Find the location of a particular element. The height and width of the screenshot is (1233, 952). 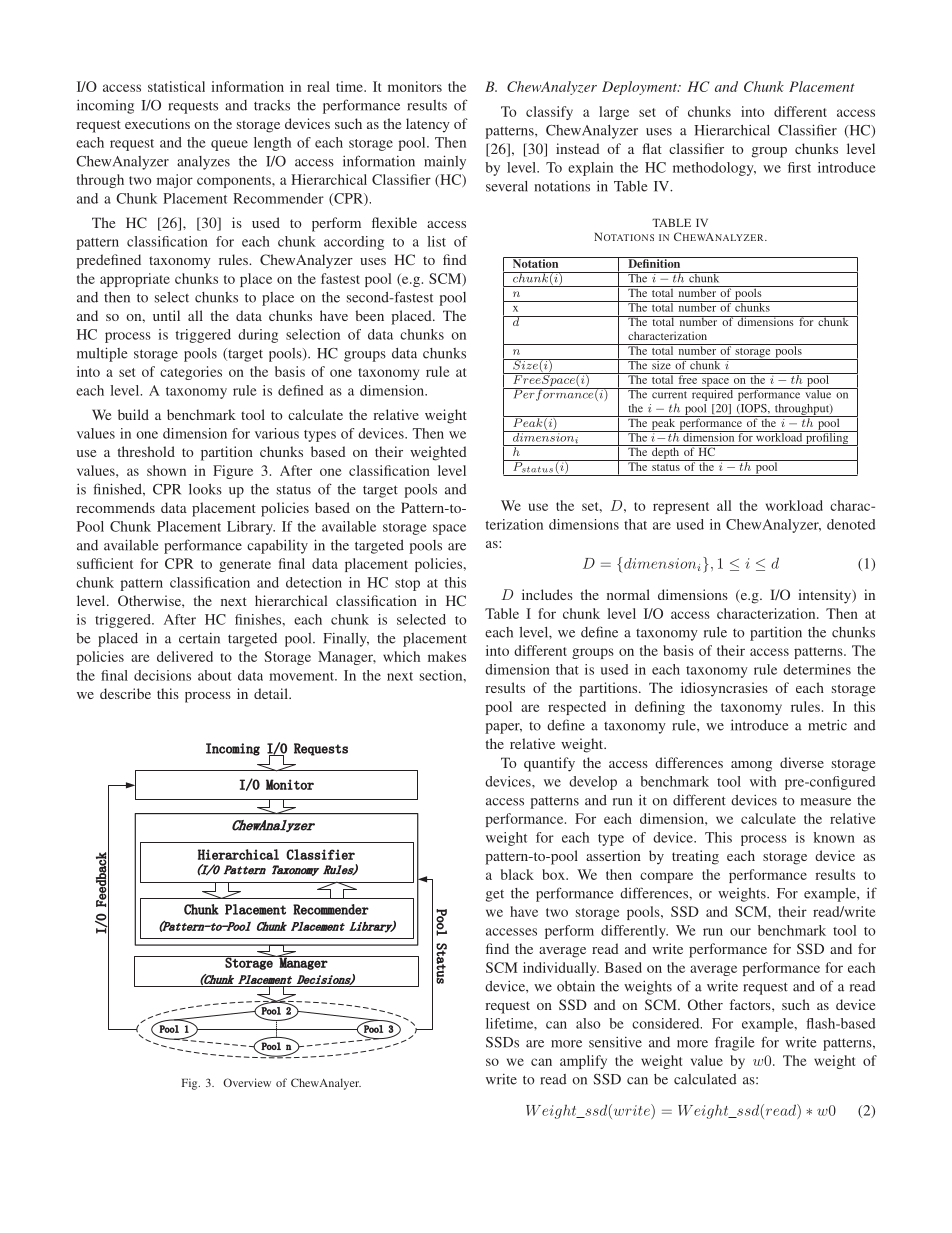

fragile is located at coordinates (734, 1043).
